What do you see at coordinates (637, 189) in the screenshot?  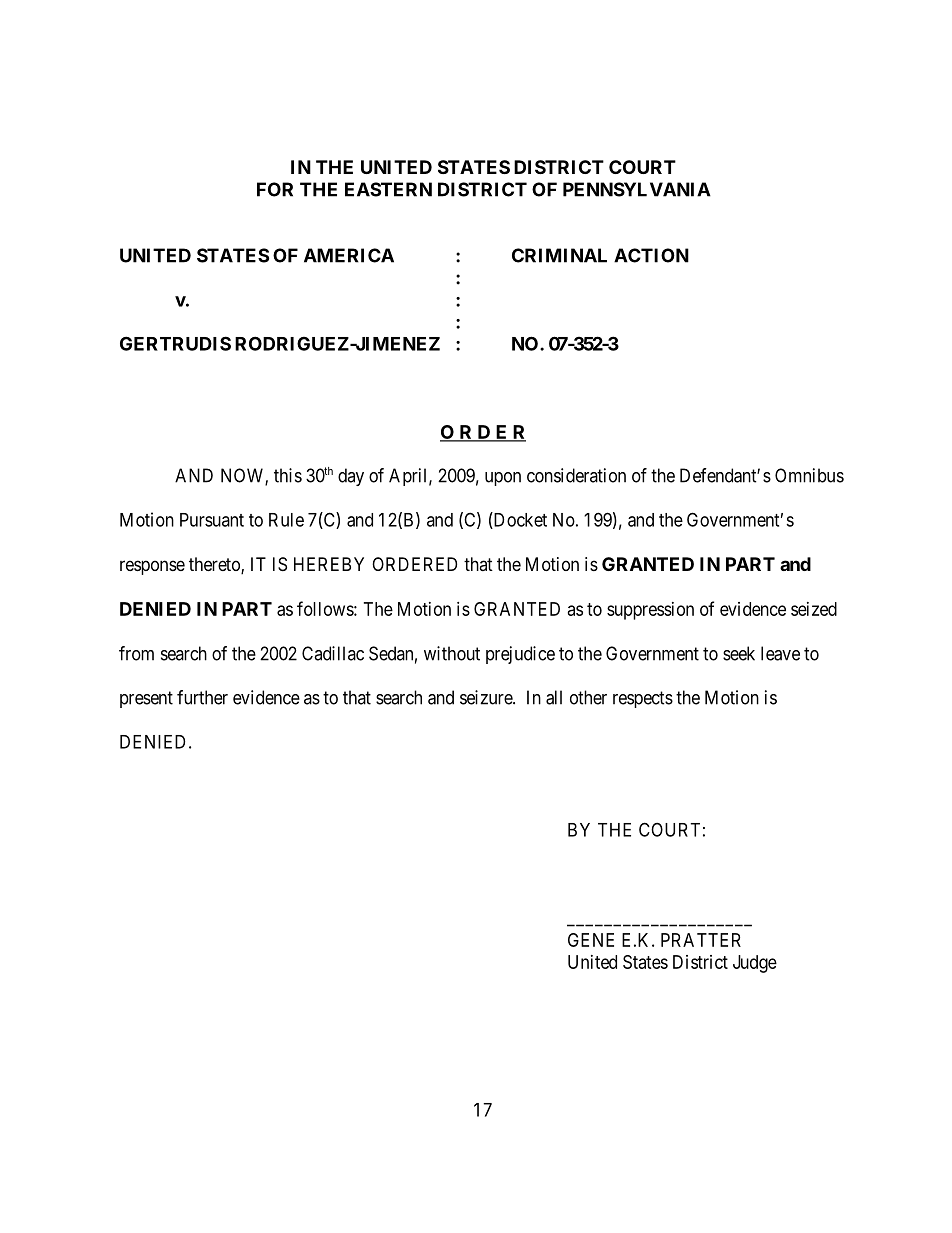 I see `PENNSYLVANIA` at bounding box center [637, 189].
